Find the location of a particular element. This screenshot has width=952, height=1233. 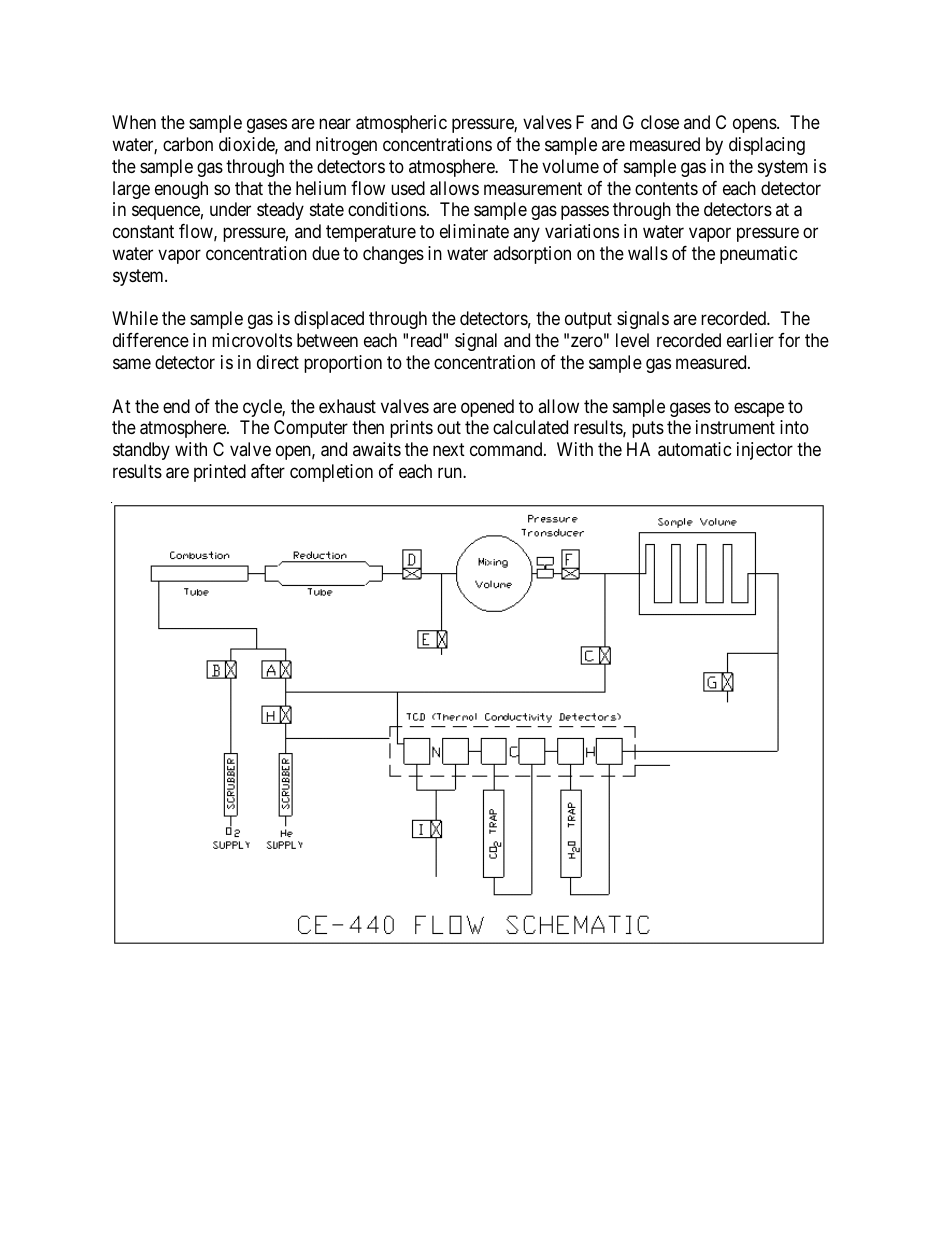

close is located at coordinates (660, 122).
